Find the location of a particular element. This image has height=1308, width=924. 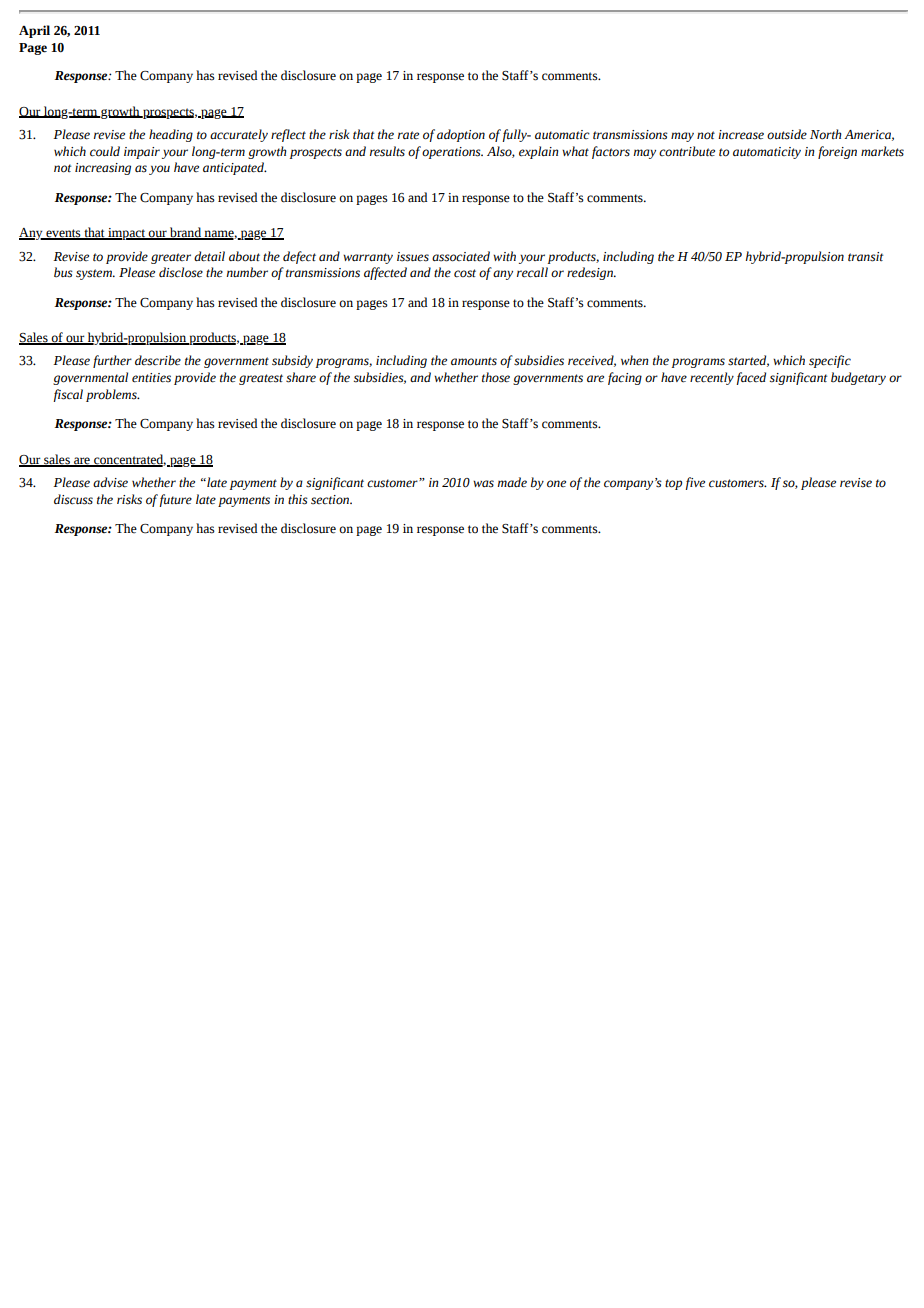

cost is located at coordinates (465, 273).
